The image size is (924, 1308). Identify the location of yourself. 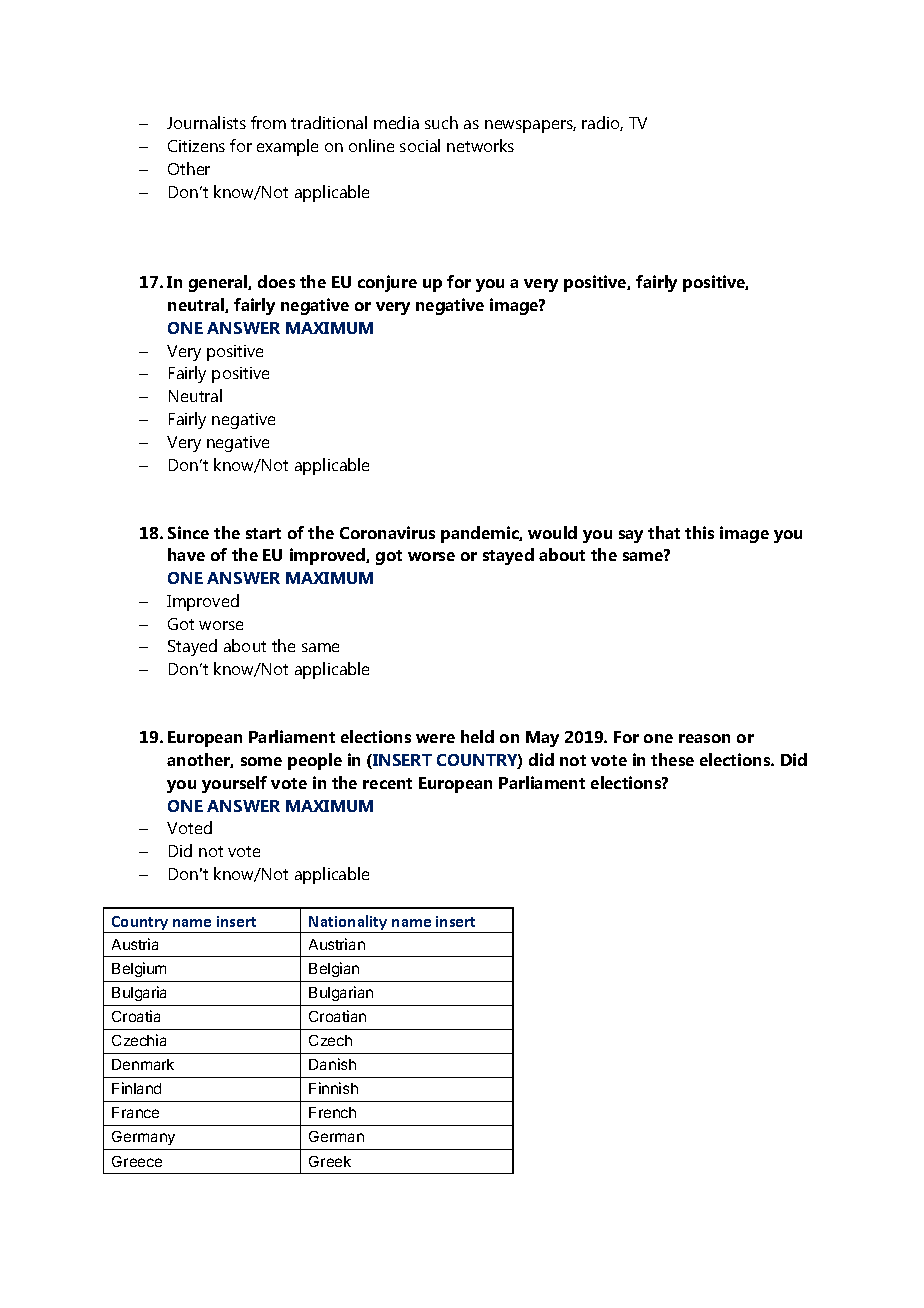
(234, 784).
